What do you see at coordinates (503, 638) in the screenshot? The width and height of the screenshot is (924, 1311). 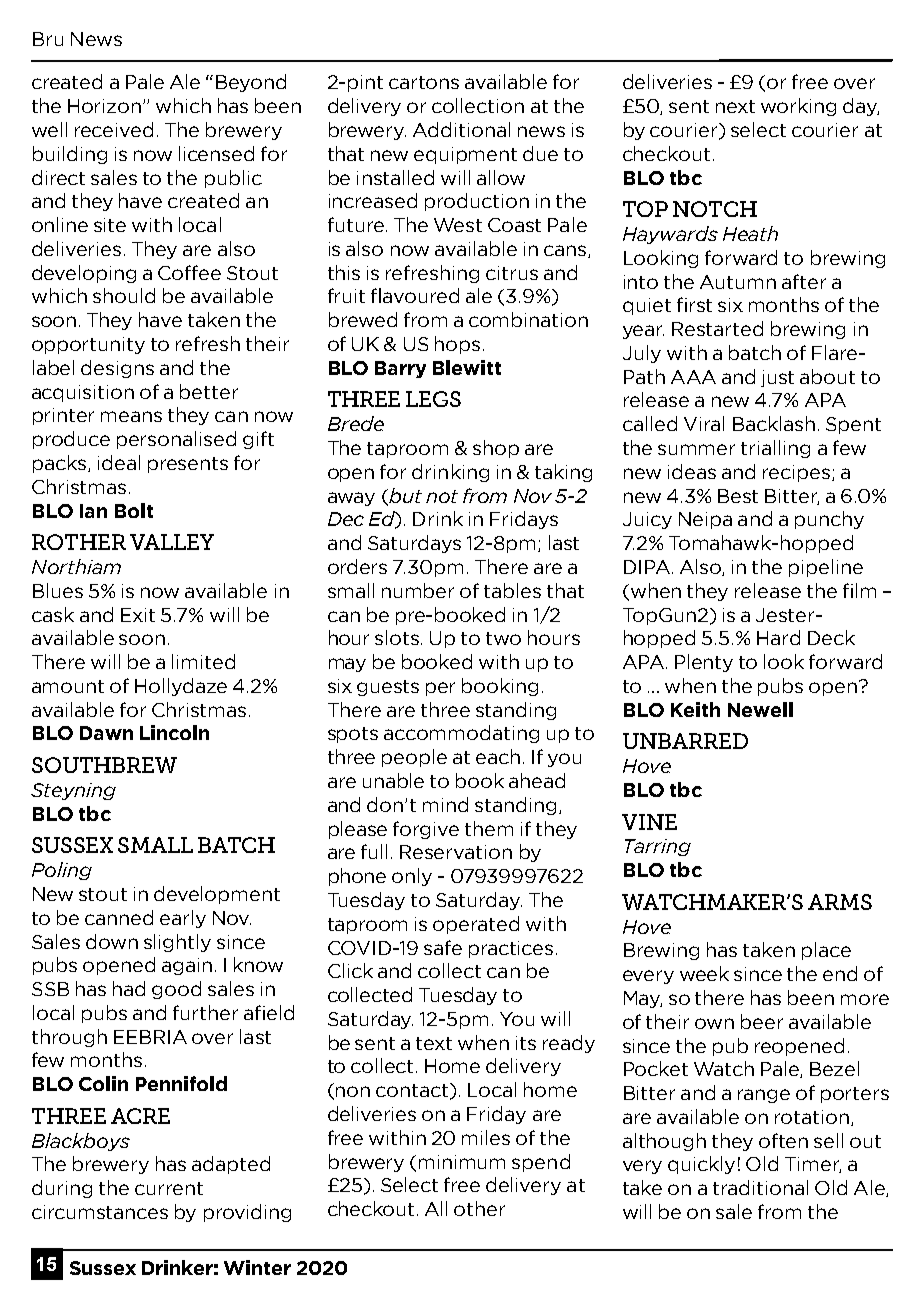 I see `two` at bounding box center [503, 638].
